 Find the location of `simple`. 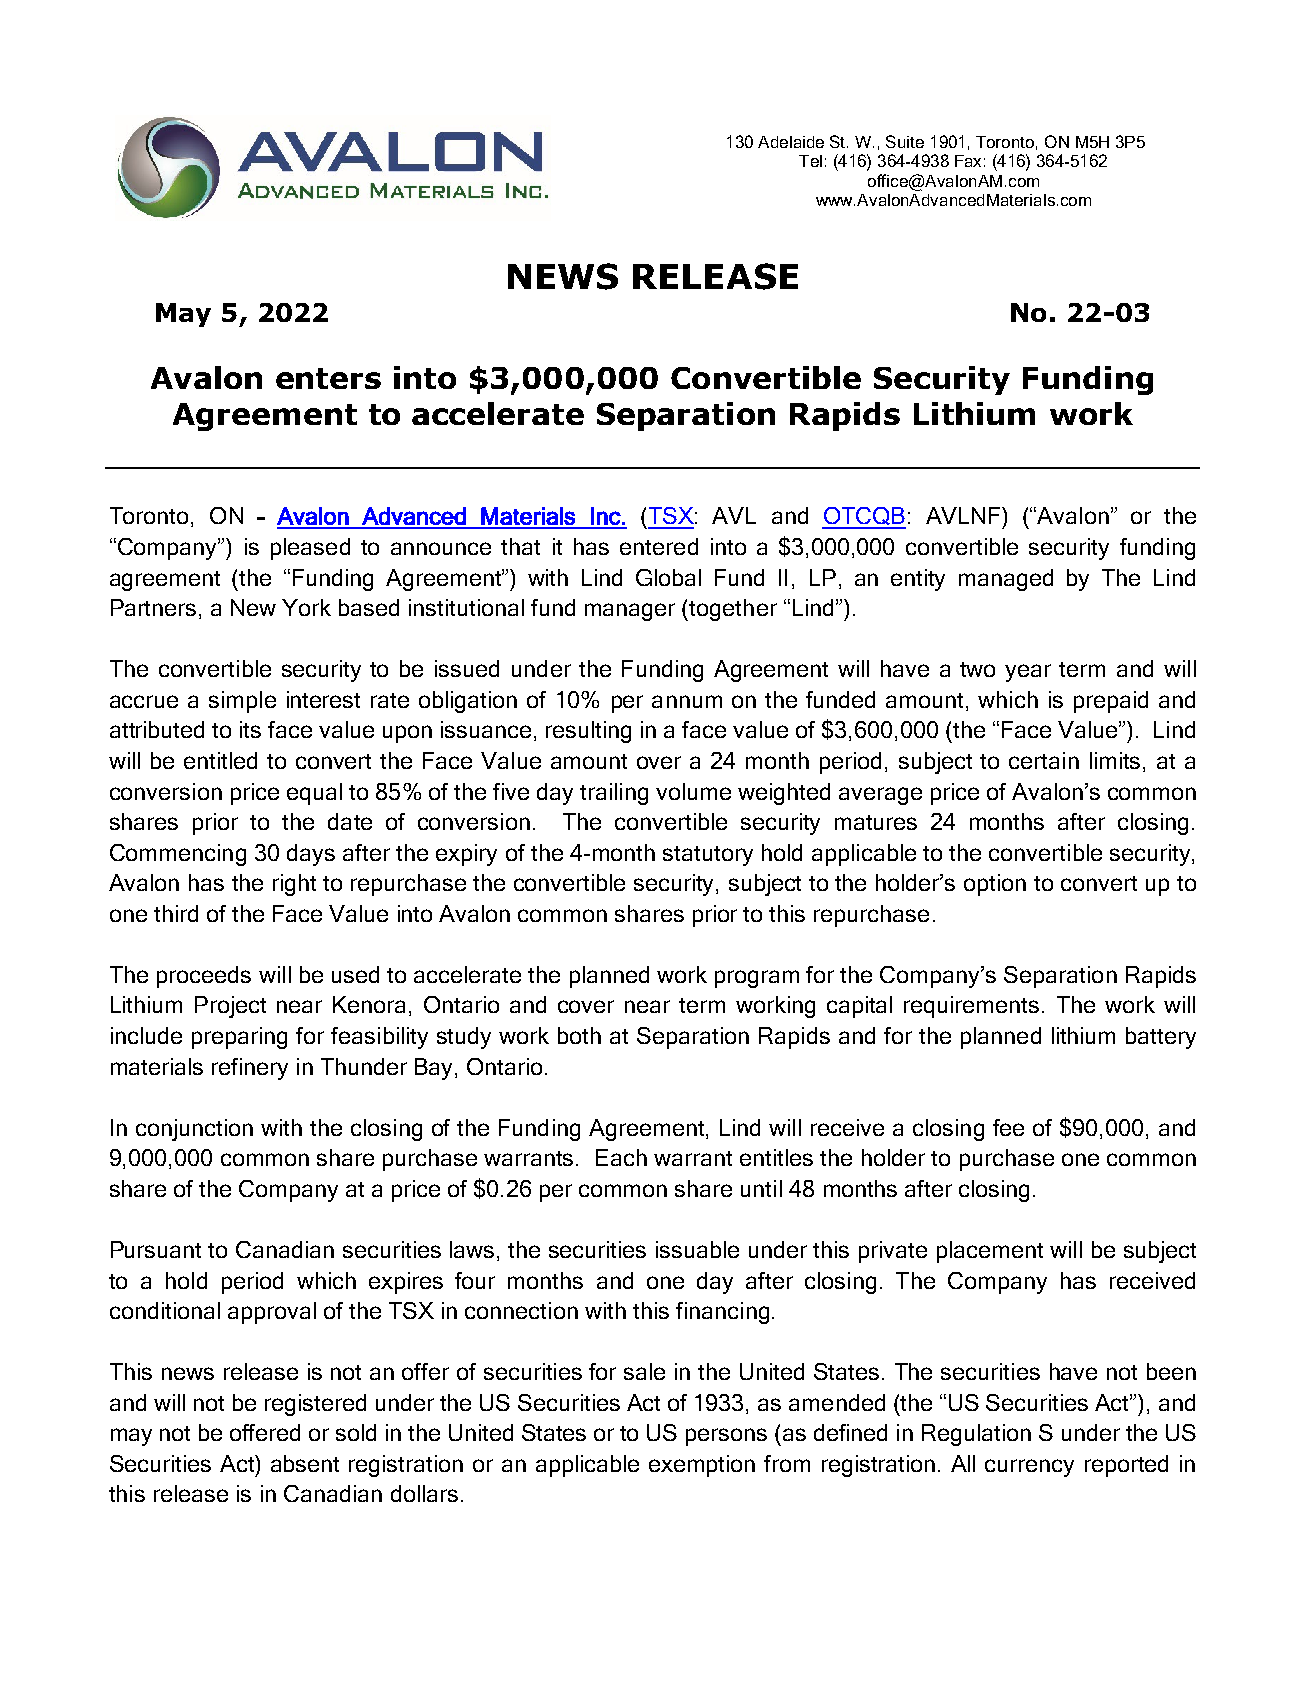

simple is located at coordinates (242, 702).
